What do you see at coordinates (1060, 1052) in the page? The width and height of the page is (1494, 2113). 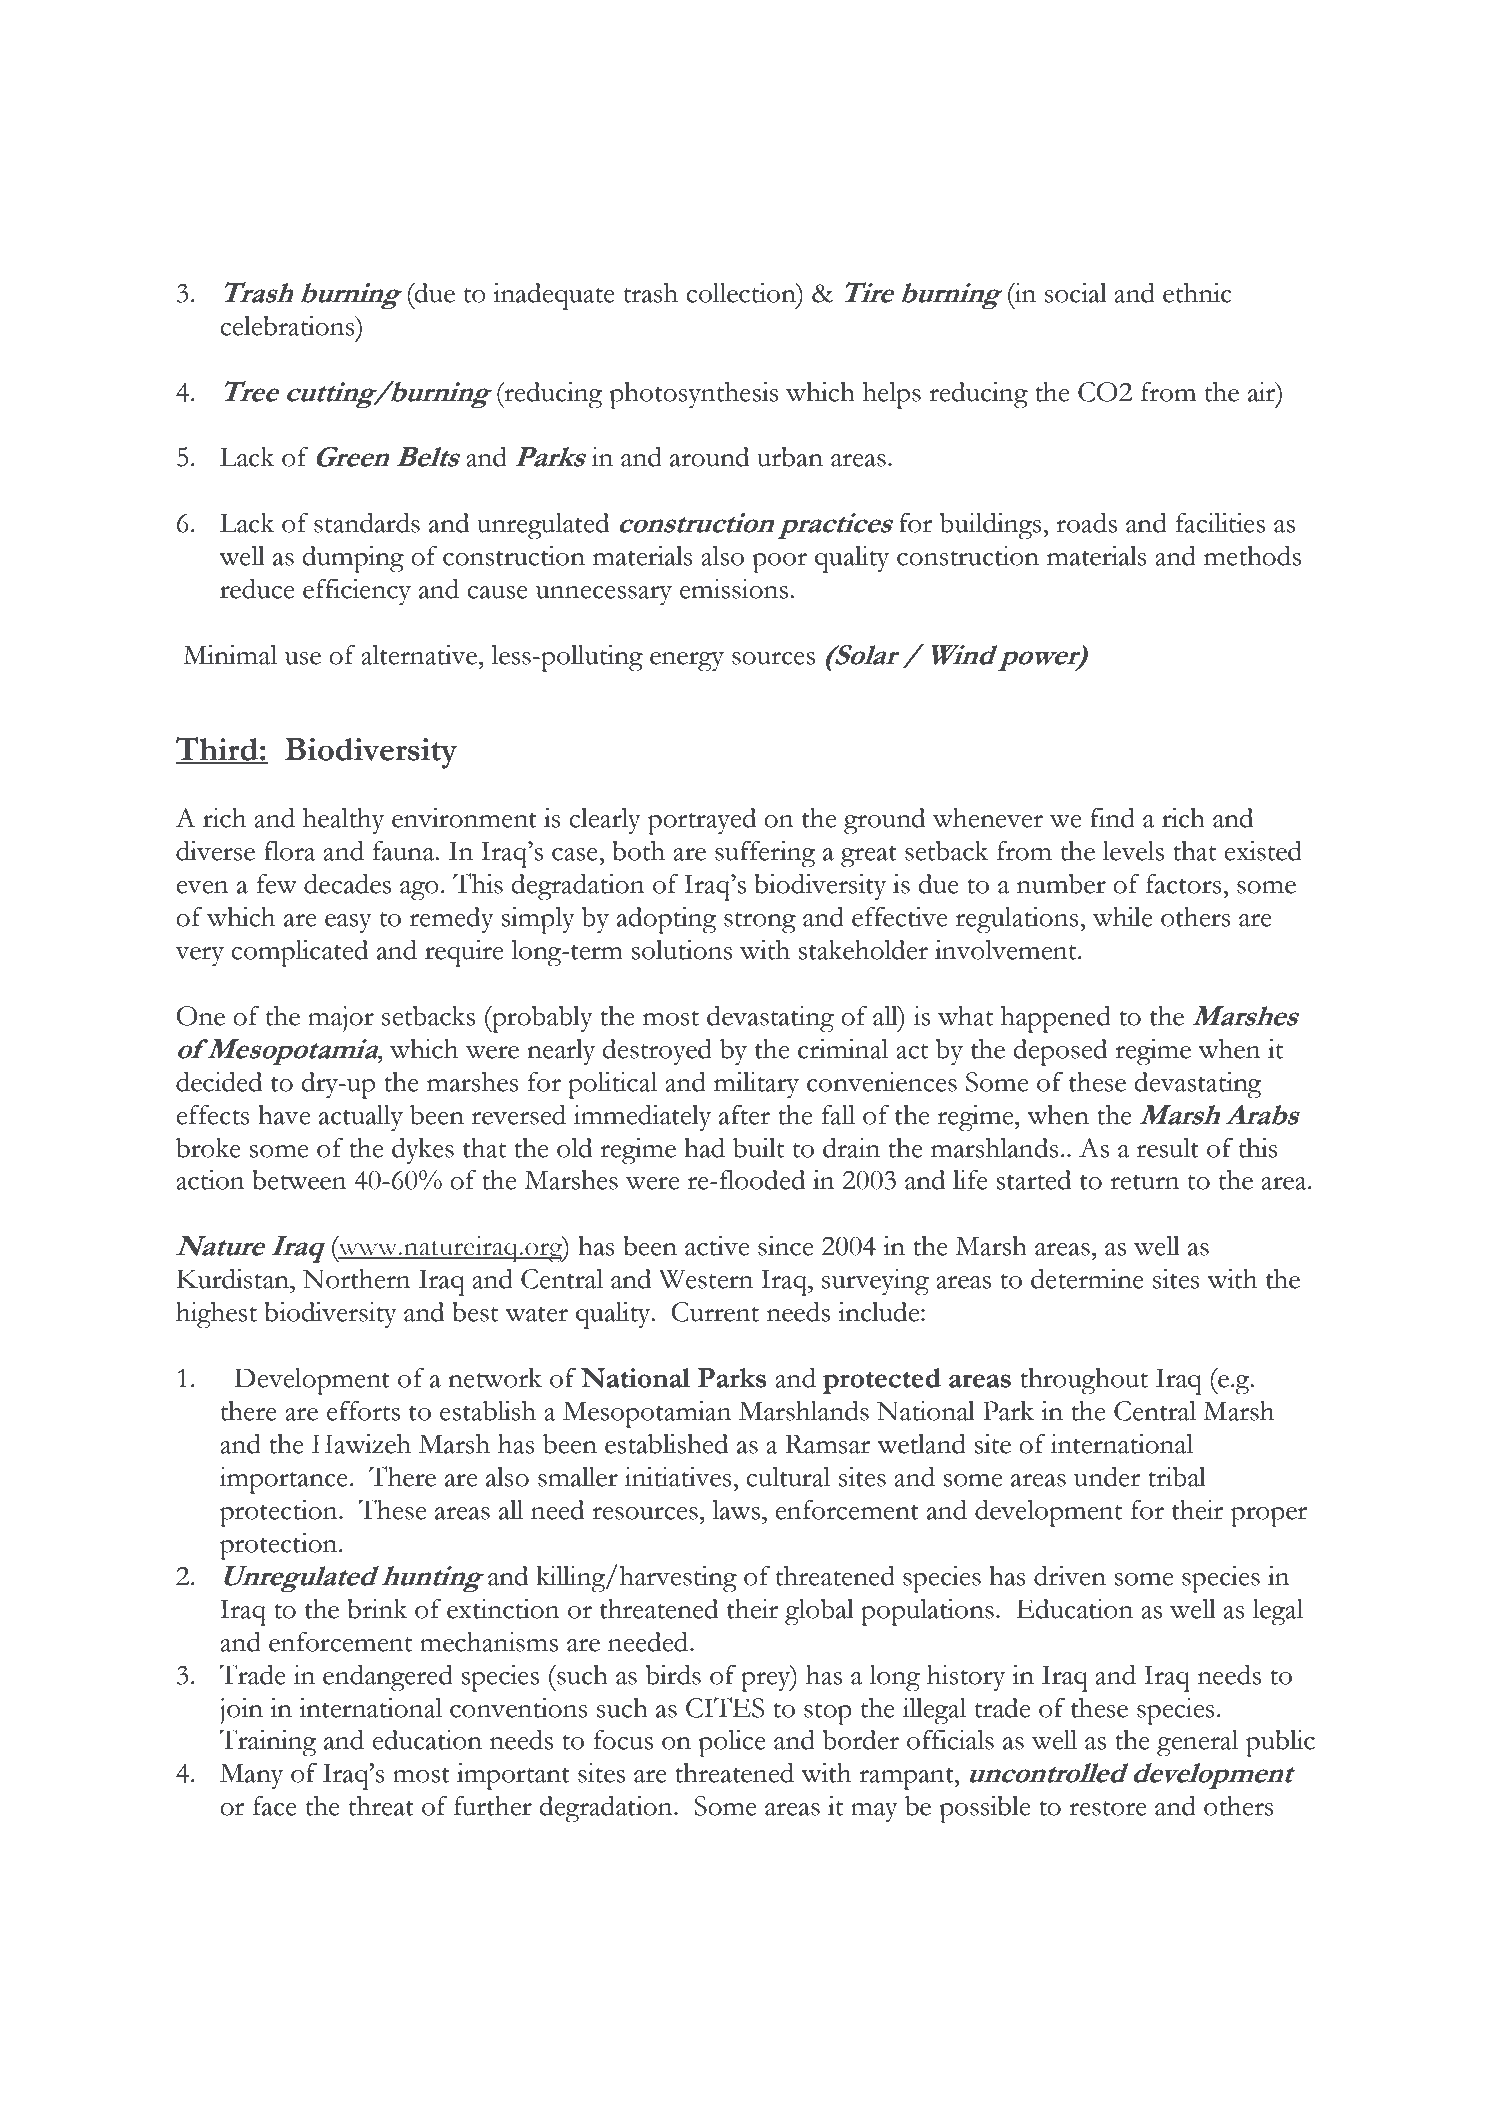 I see `deposed` at bounding box center [1060, 1052].
